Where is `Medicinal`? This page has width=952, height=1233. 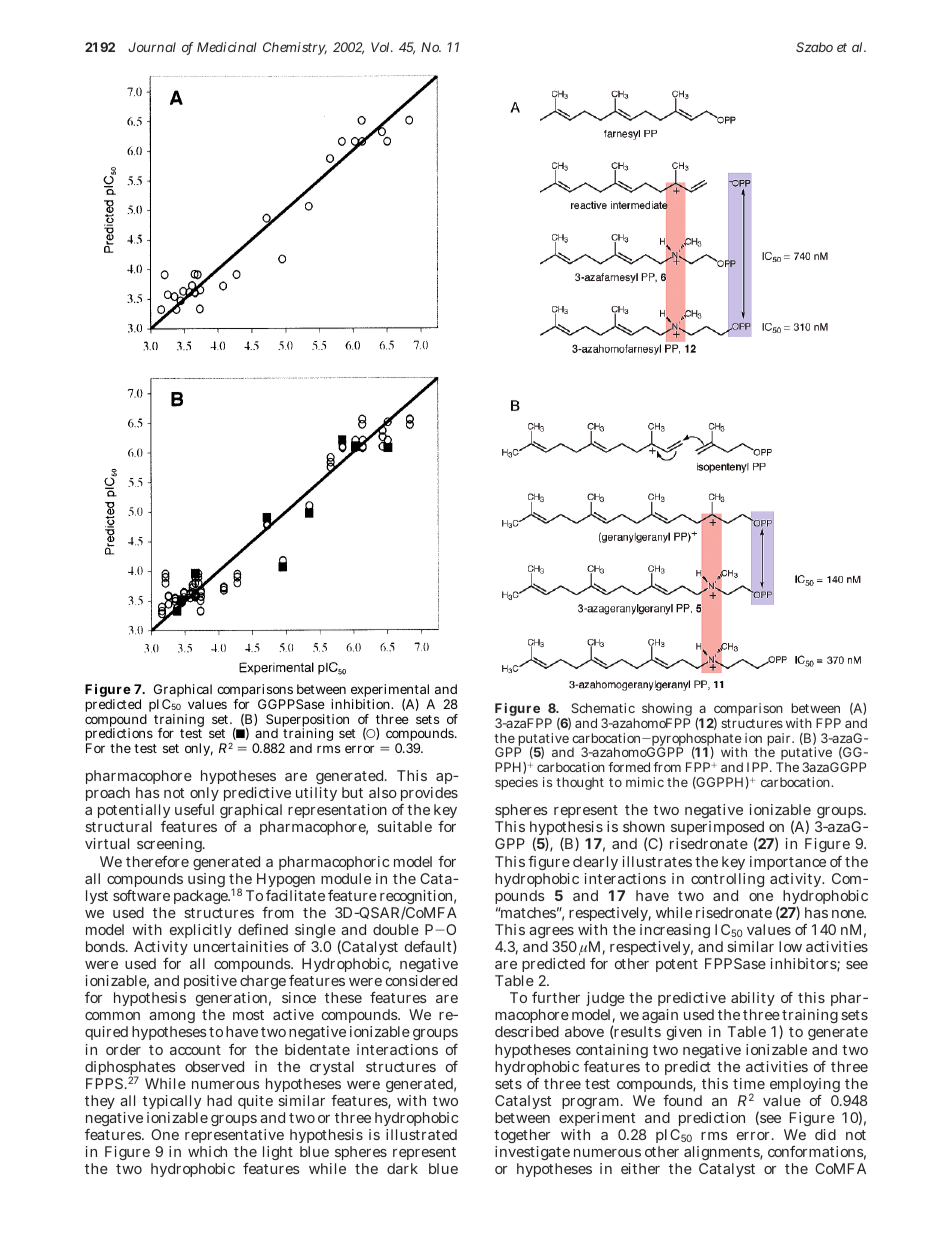
Medicinal is located at coordinates (227, 47).
